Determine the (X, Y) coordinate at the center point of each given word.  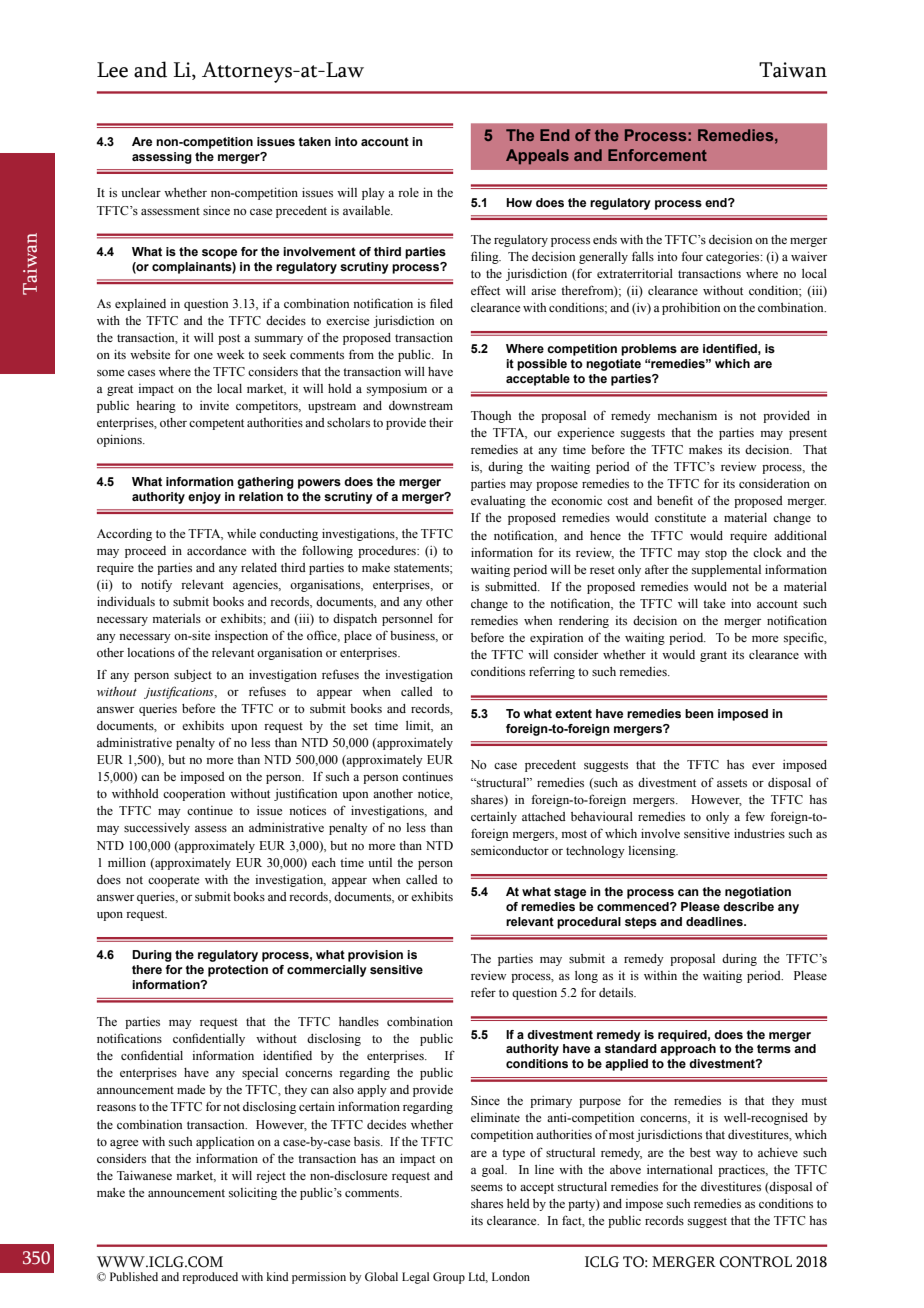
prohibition (691, 309)
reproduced (210, 1278)
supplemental (726, 571)
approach (688, 1050)
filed (441, 303)
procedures (388, 552)
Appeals (537, 157)
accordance (216, 550)
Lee (112, 70)
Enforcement (657, 155)
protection (238, 971)
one (203, 356)
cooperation (194, 795)
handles (359, 1021)
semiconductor (510, 850)
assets (732, 783)
